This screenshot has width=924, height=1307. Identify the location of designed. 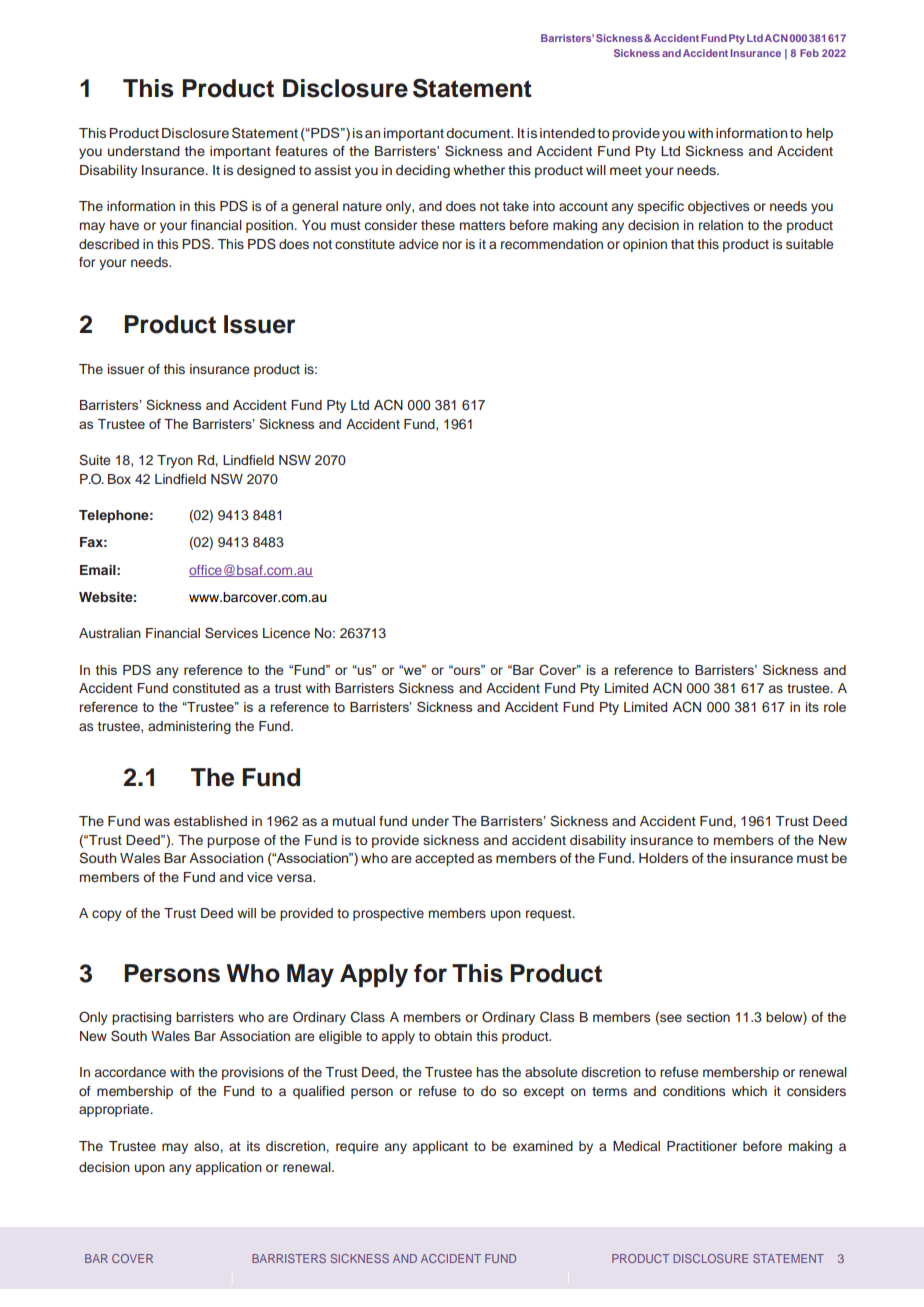
(266, 171).
